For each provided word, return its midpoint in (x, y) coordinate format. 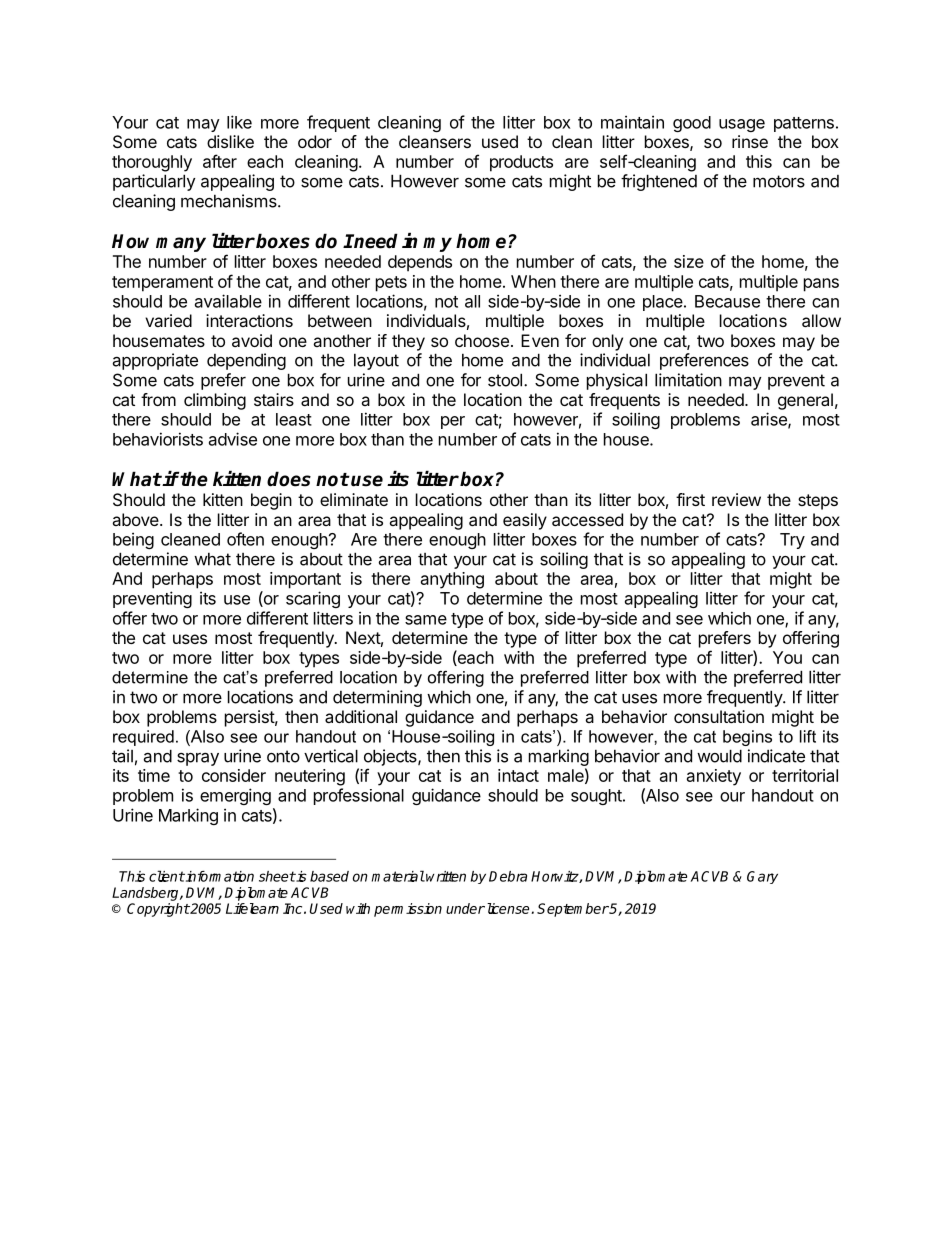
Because (727, 301)
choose (482, 340)
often (245, 539)
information (219, 876)
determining (377, 698)
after (220, 161)
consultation (719, 716)
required (143, 738)
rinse (750, 141)
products (521, 163)
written (446, 876)
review (736, 499)
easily (525, 521)
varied (168, 320)
